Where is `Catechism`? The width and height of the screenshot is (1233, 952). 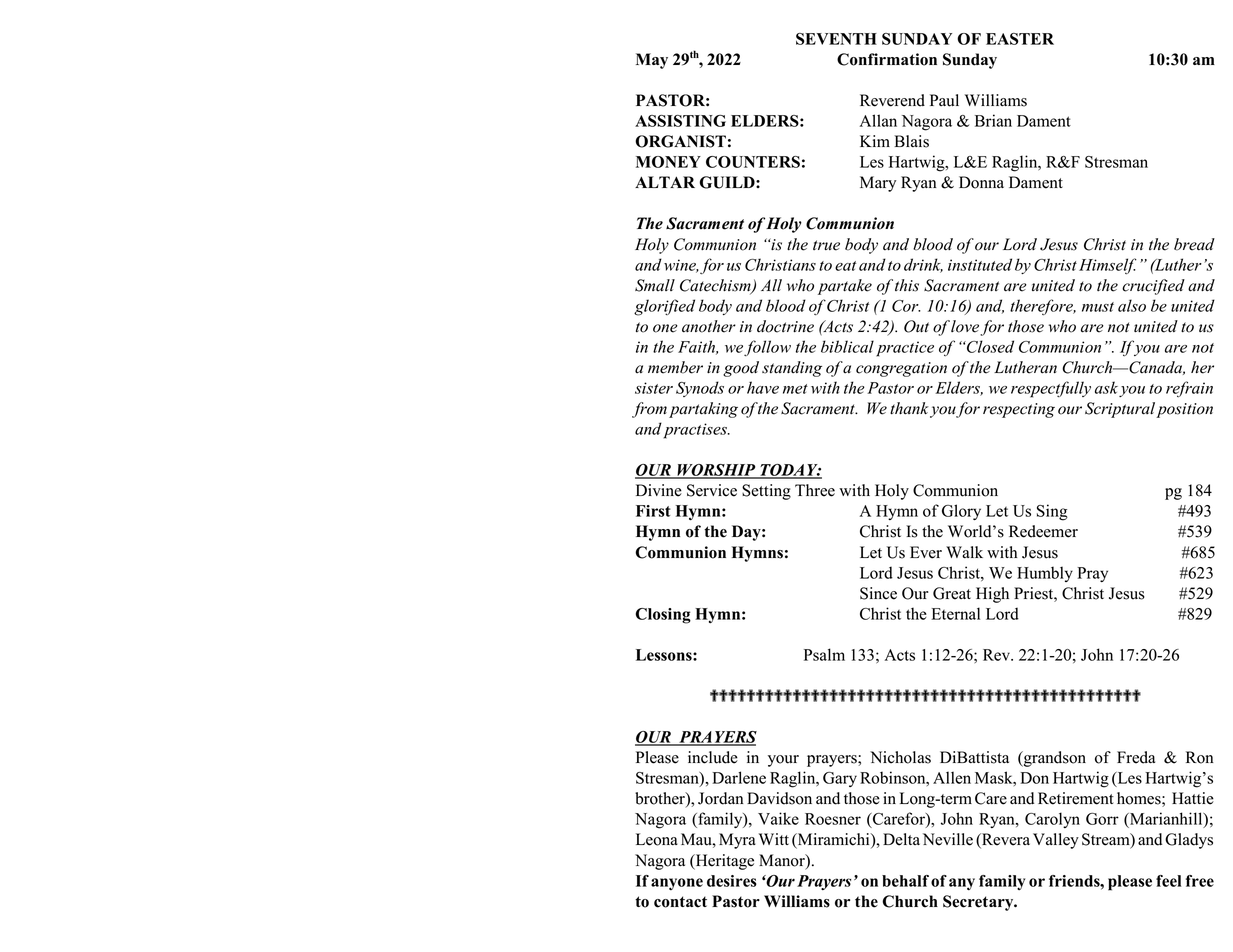
Catechism is located at coordinates (716, 286).
